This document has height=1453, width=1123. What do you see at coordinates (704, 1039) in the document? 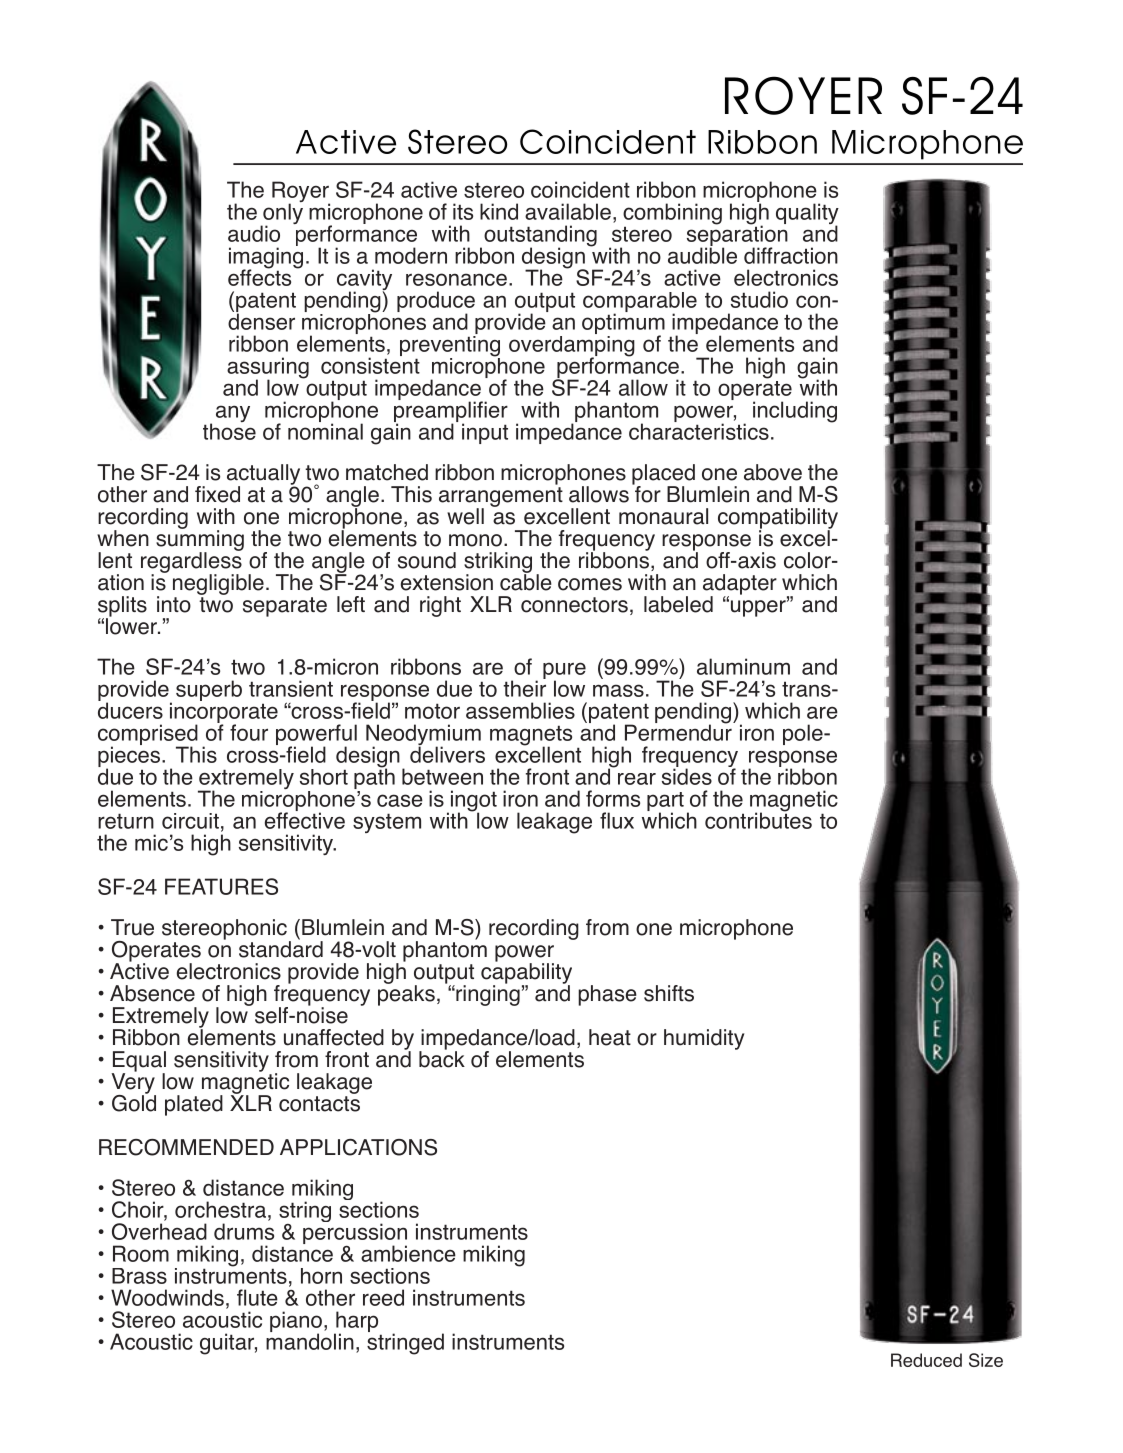
I see `humidity` at bounding box center [704, 1039].
